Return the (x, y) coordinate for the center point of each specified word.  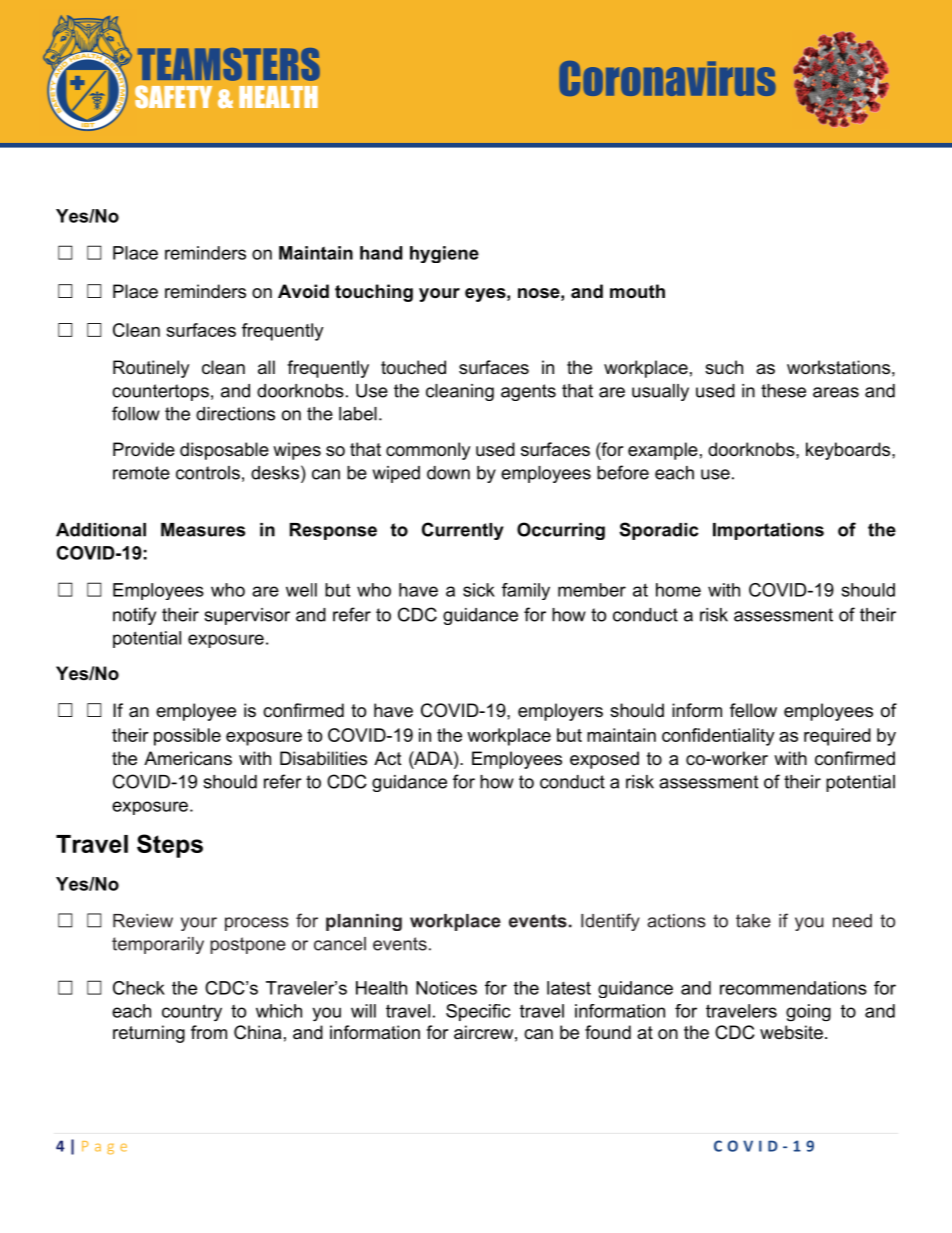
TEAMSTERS (229, 64)
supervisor (247, 616)
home (678, 590)
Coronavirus (667, 78)
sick (479, 590)
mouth (637, 291)
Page (104, 1148)
